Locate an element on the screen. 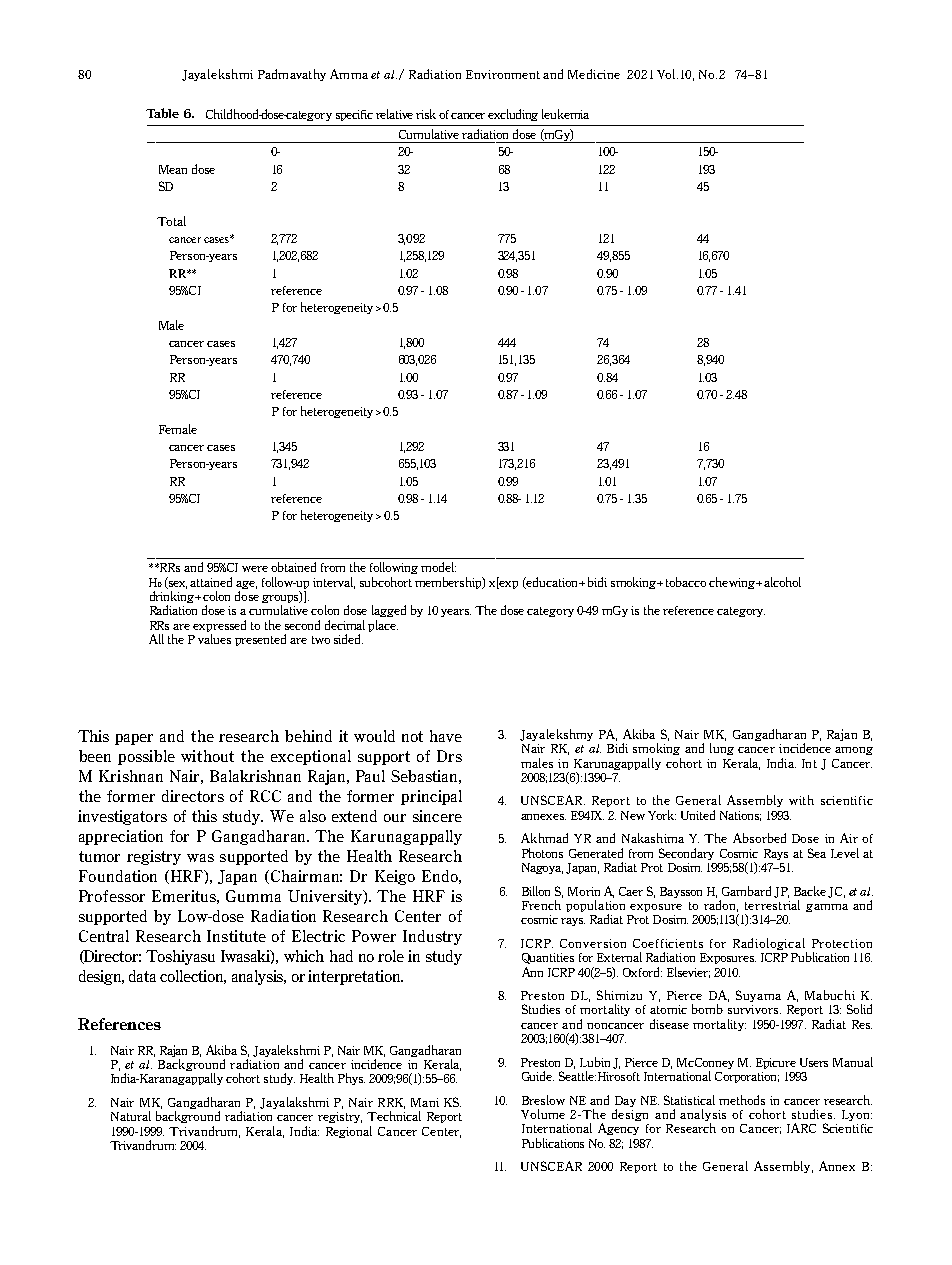 The width and height of the screenshot is (952, 1265). lung is located at coordinates (722, 749).
